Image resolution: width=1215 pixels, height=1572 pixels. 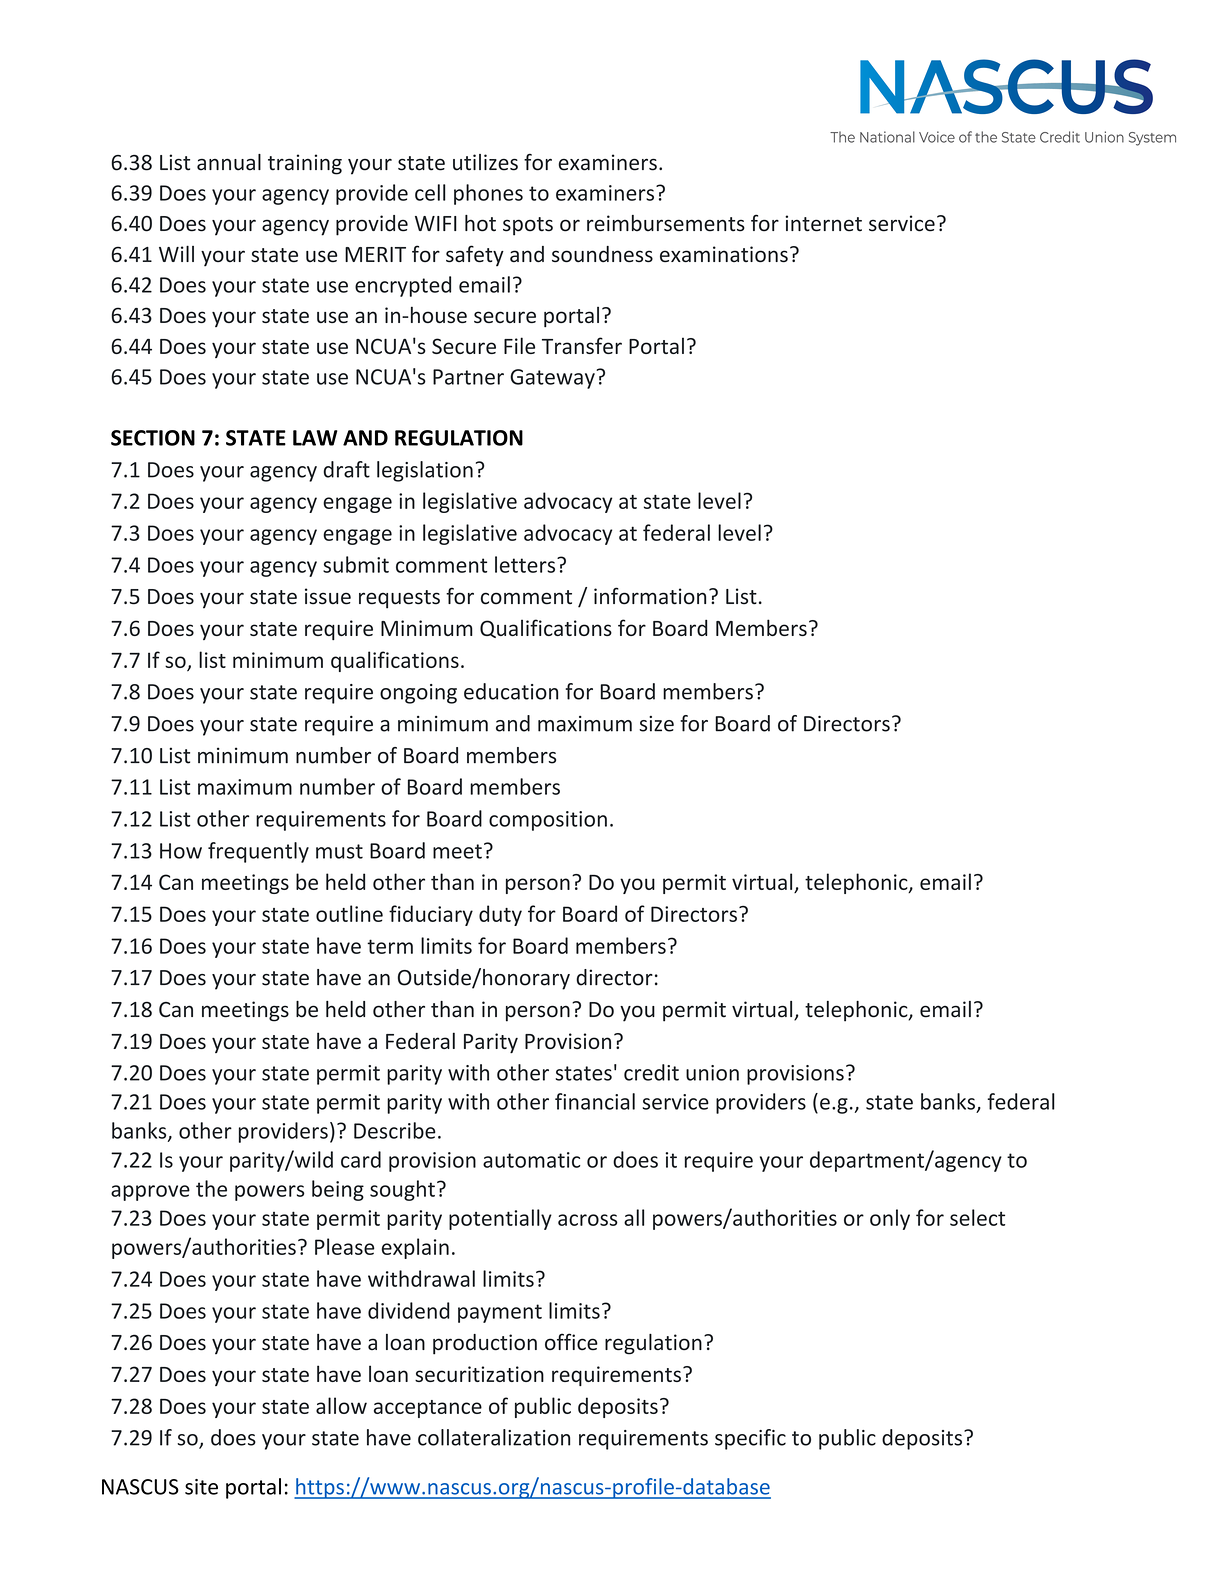 I want to click on spots, so click(x=528, y=226).
